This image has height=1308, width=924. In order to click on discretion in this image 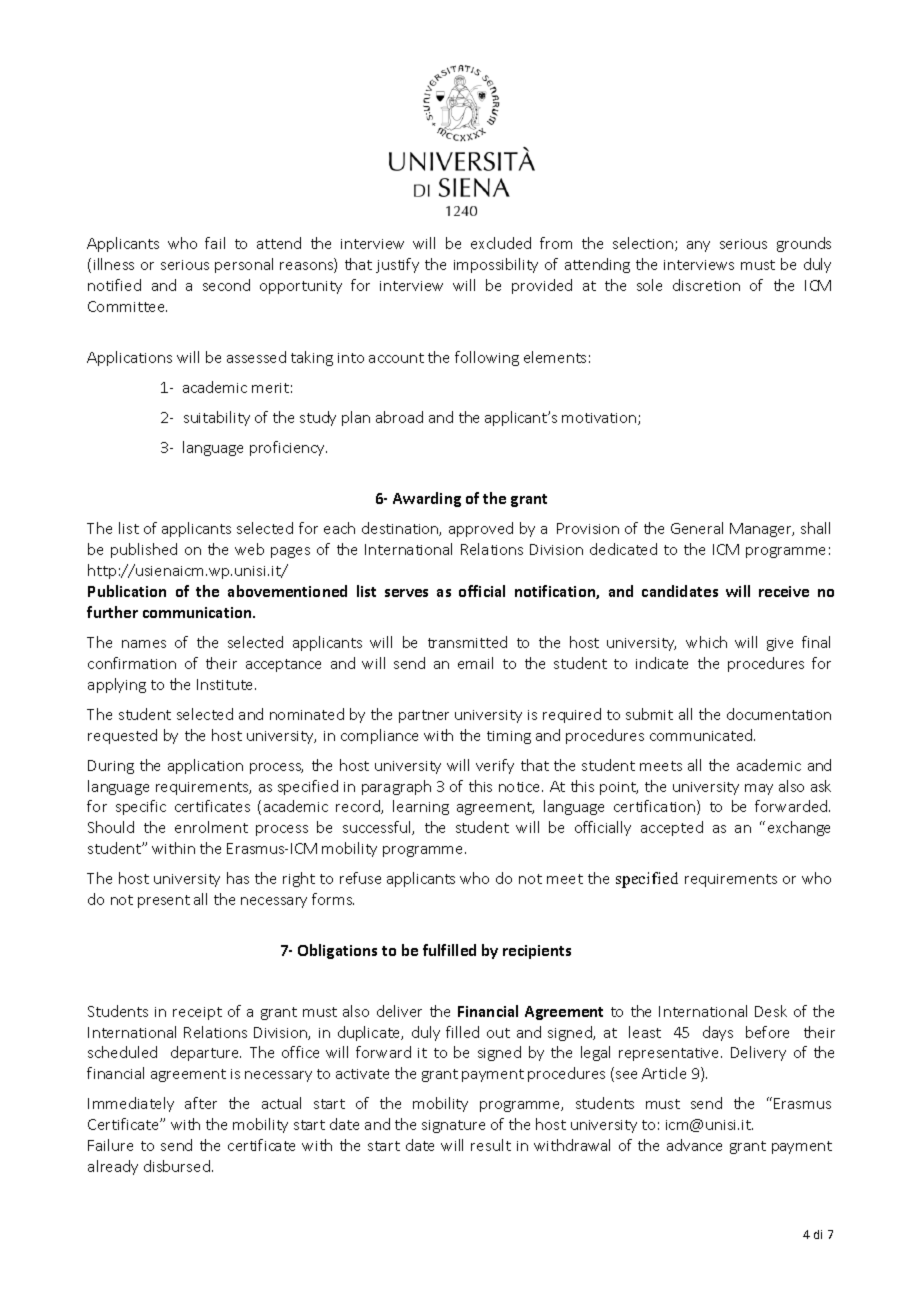, I will do `click(706, 285)`.
